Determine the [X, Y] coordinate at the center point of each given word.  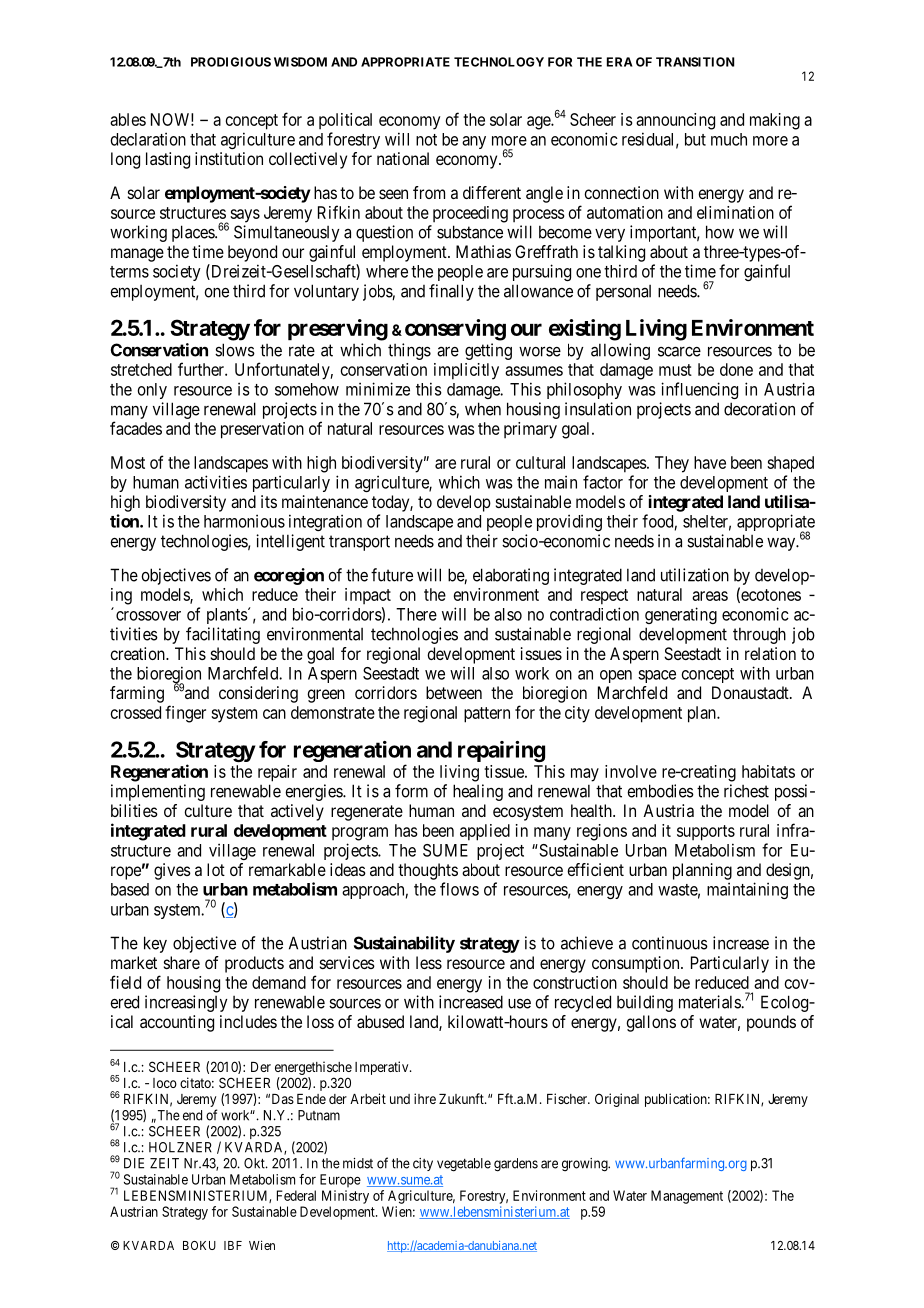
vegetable [464, 1165]
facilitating [223, 635]
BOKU [199, 1245]
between [454, 692]
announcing [675, 121]
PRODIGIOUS [231, 62]
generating [681, 615]
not [426, 140]
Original [617, 1100]
